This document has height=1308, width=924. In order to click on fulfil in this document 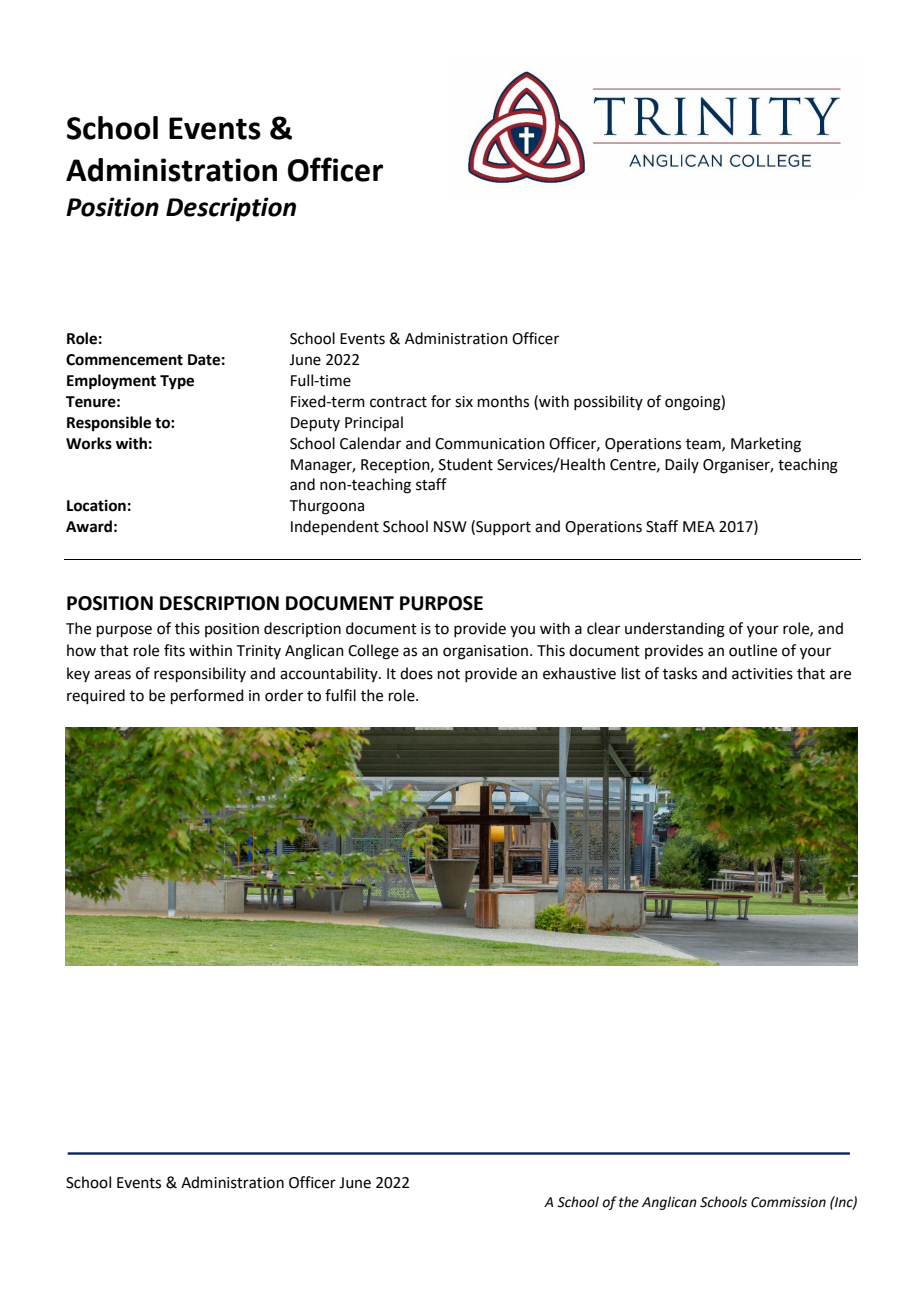, I will do `click(340, 695)`.
